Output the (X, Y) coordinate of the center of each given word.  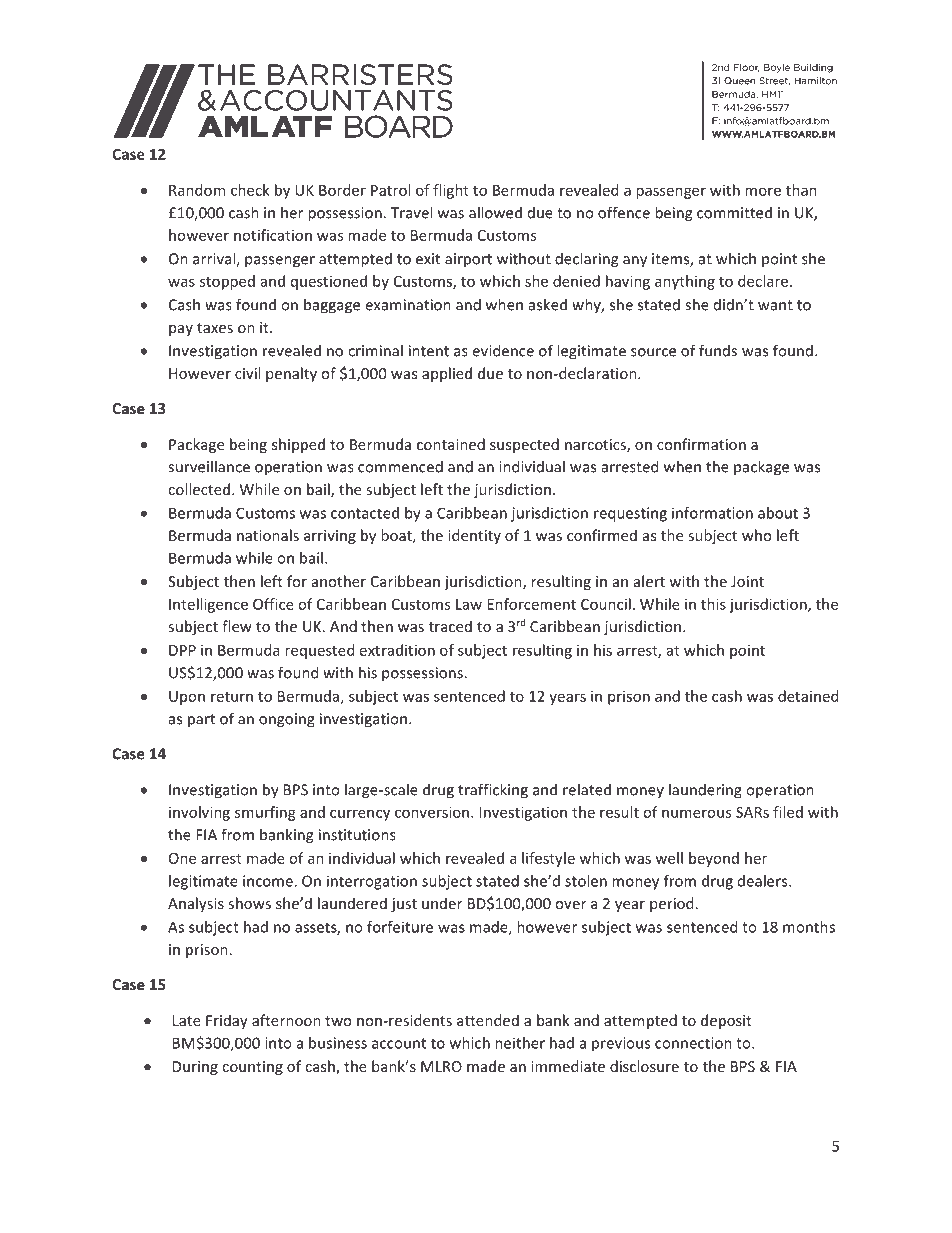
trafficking (493, 791)
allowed (495, 212)
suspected (524, 445)
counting (252, 1068)
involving (199, 813)
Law (469, 604)
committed (734, 212)
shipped (298, 445)
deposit (726, 1021)
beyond (714, 859)
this (713, 604)
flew (237, 626)
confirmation (701, 444)
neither (520, 1043)
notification (273, 235)
